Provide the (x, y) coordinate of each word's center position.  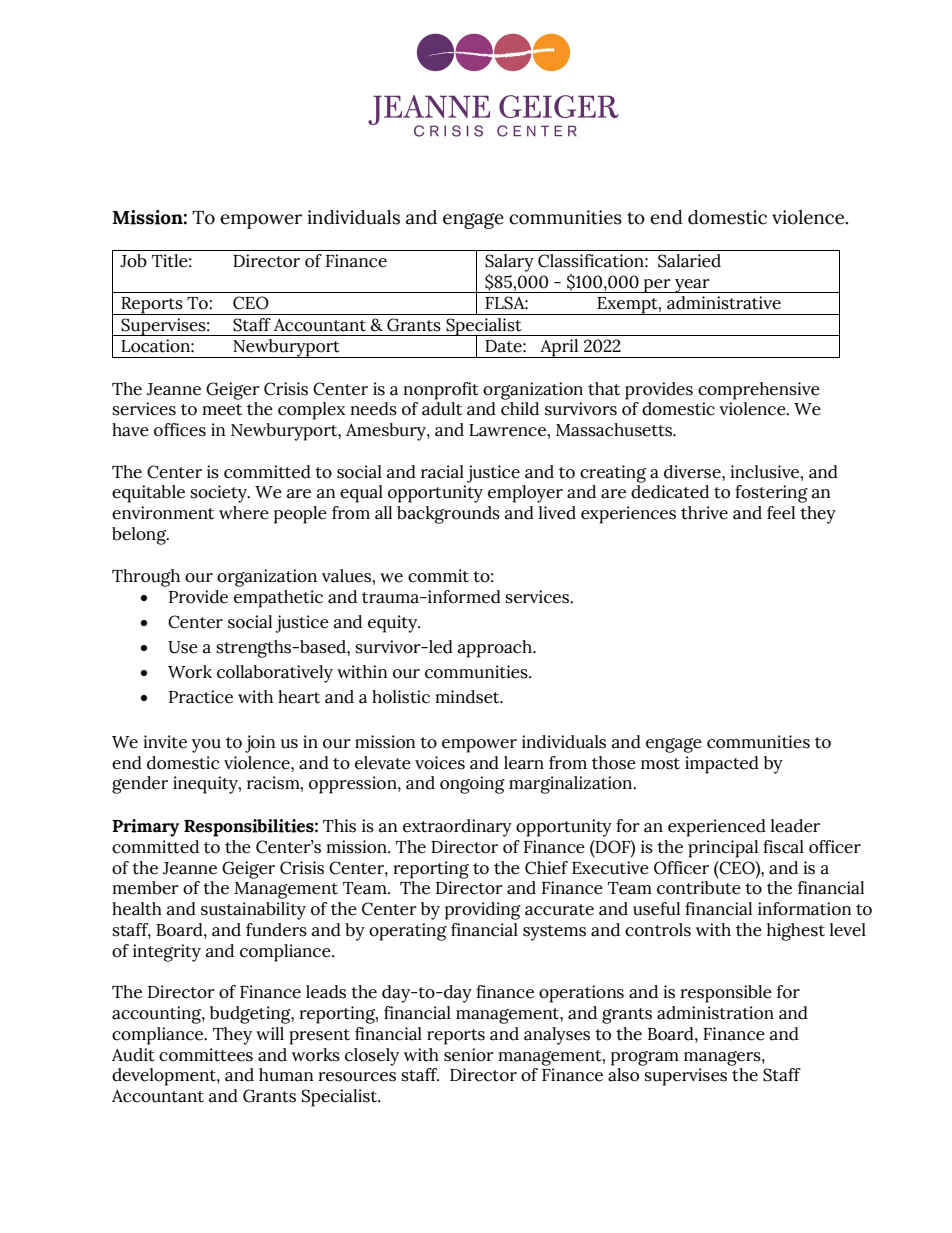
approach (496, 649)
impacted (722, 765)
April (559, 348)
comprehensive (759, 391)
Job (133, 261)
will (270, 1033)
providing (483, 911)
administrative (724, 303)
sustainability (253, 911)
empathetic (278, 599)
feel (781, 513)
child (520, 409)
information (805, 909)
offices (180, 430)
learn (524, 763)
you (206, 746)
